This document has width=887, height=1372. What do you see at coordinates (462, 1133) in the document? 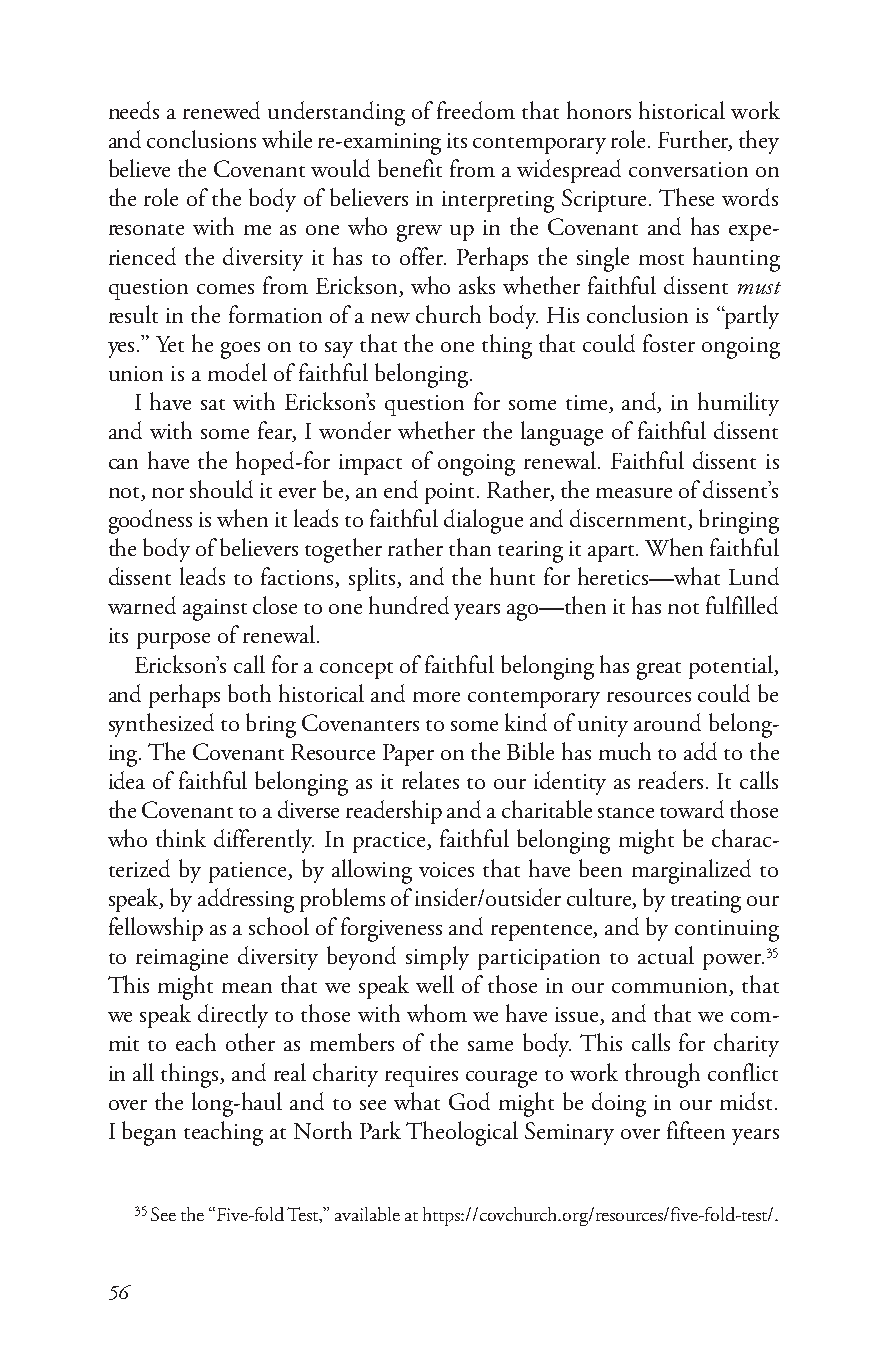
I see `Theological` at bounding box center [462, 1133].
